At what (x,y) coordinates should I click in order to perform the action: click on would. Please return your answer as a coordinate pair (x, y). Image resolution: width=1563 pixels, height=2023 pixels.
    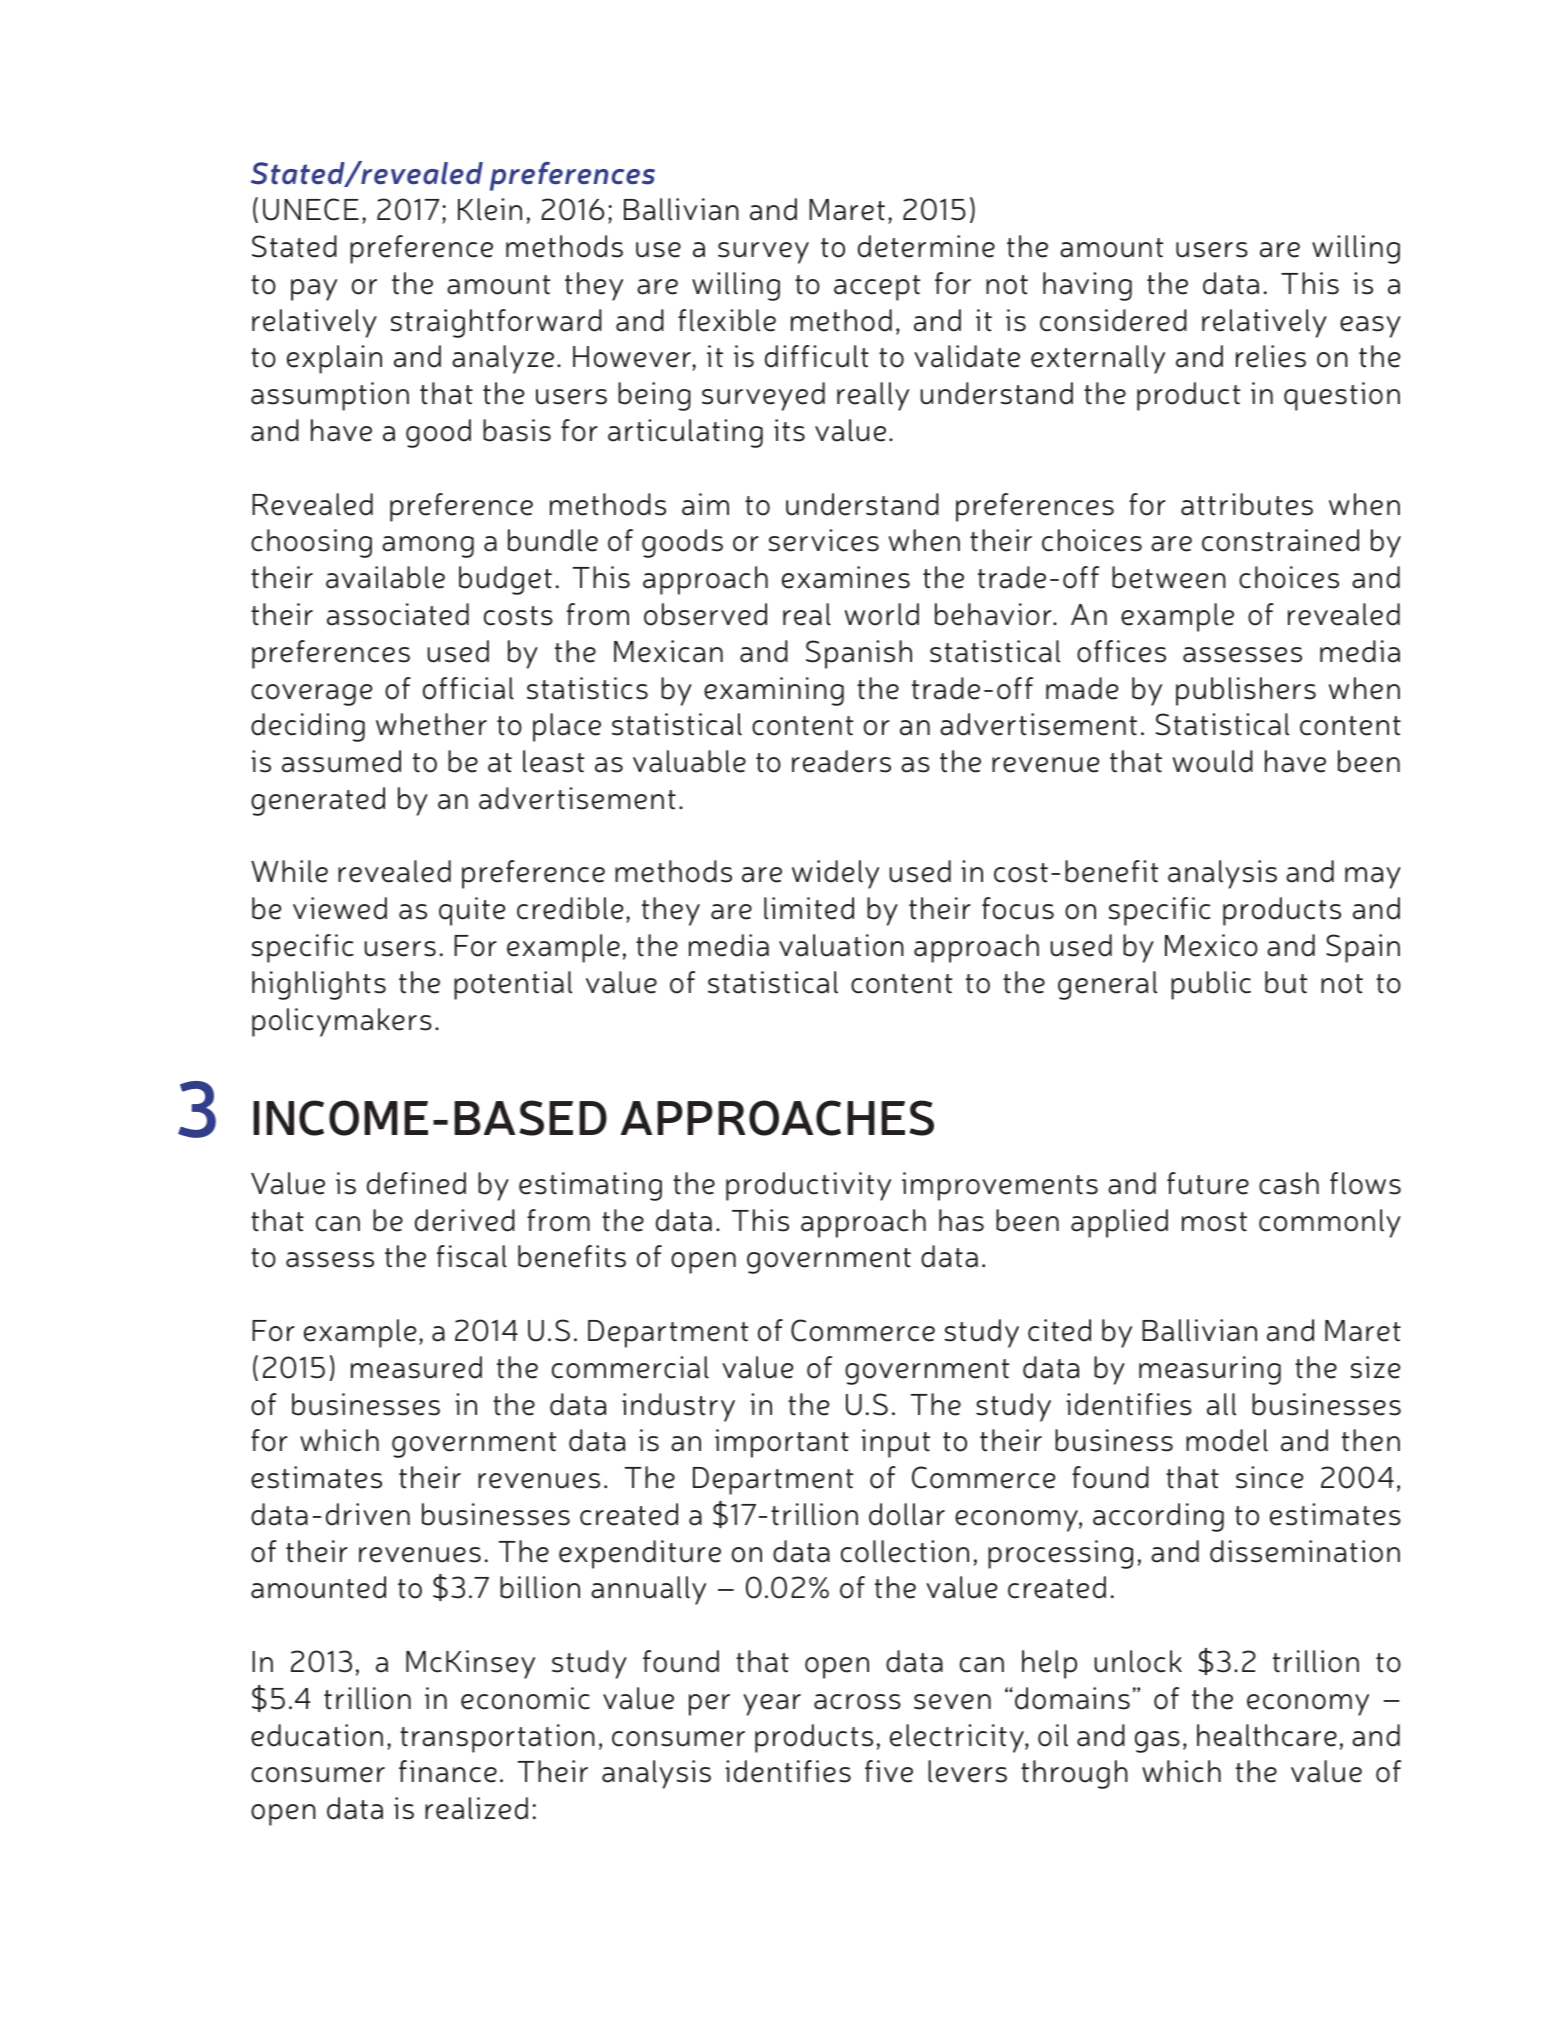
    Looking at the image, I should click on (1213, 761).
